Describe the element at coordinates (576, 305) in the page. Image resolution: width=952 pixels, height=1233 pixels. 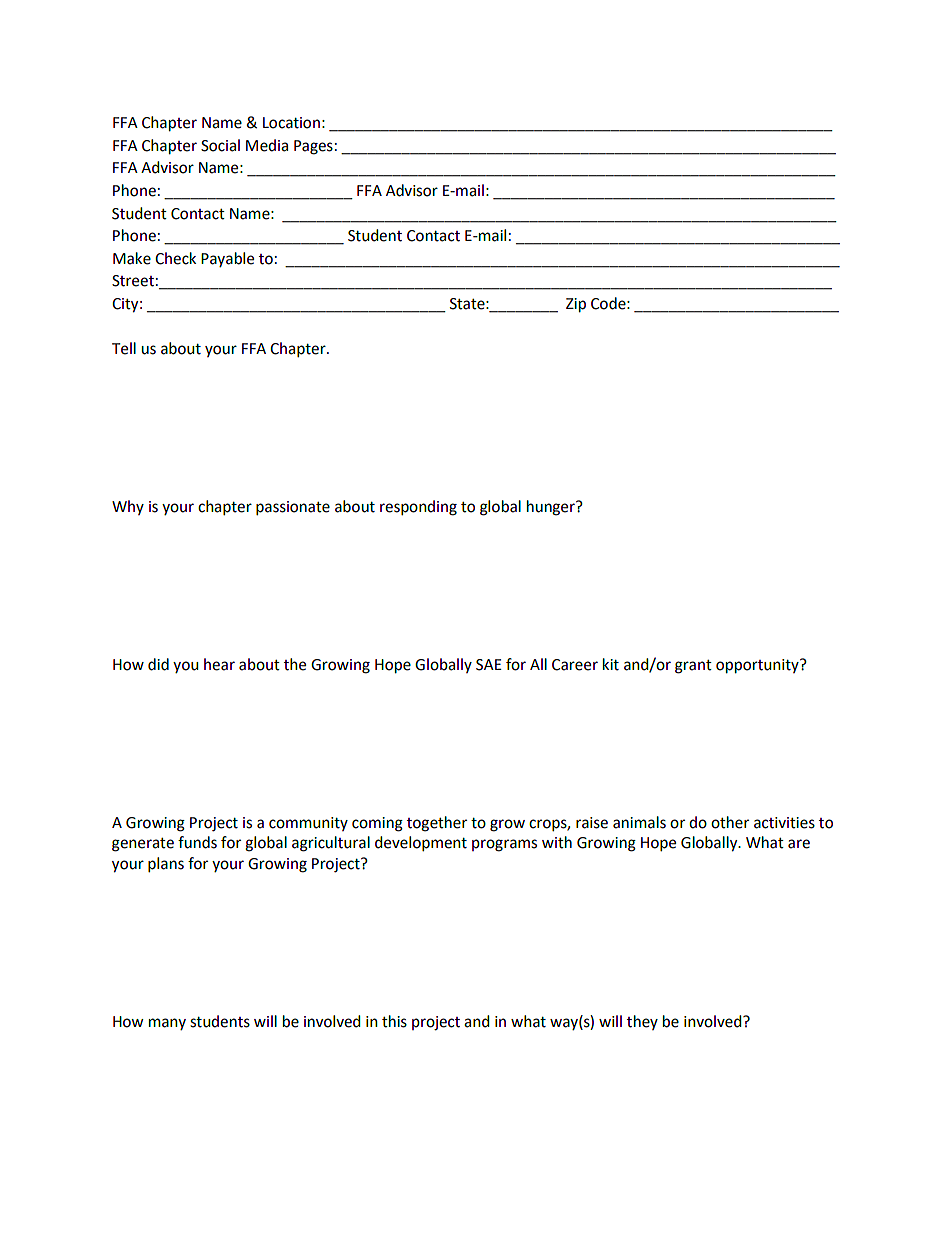
I see `Zip` at that location.
